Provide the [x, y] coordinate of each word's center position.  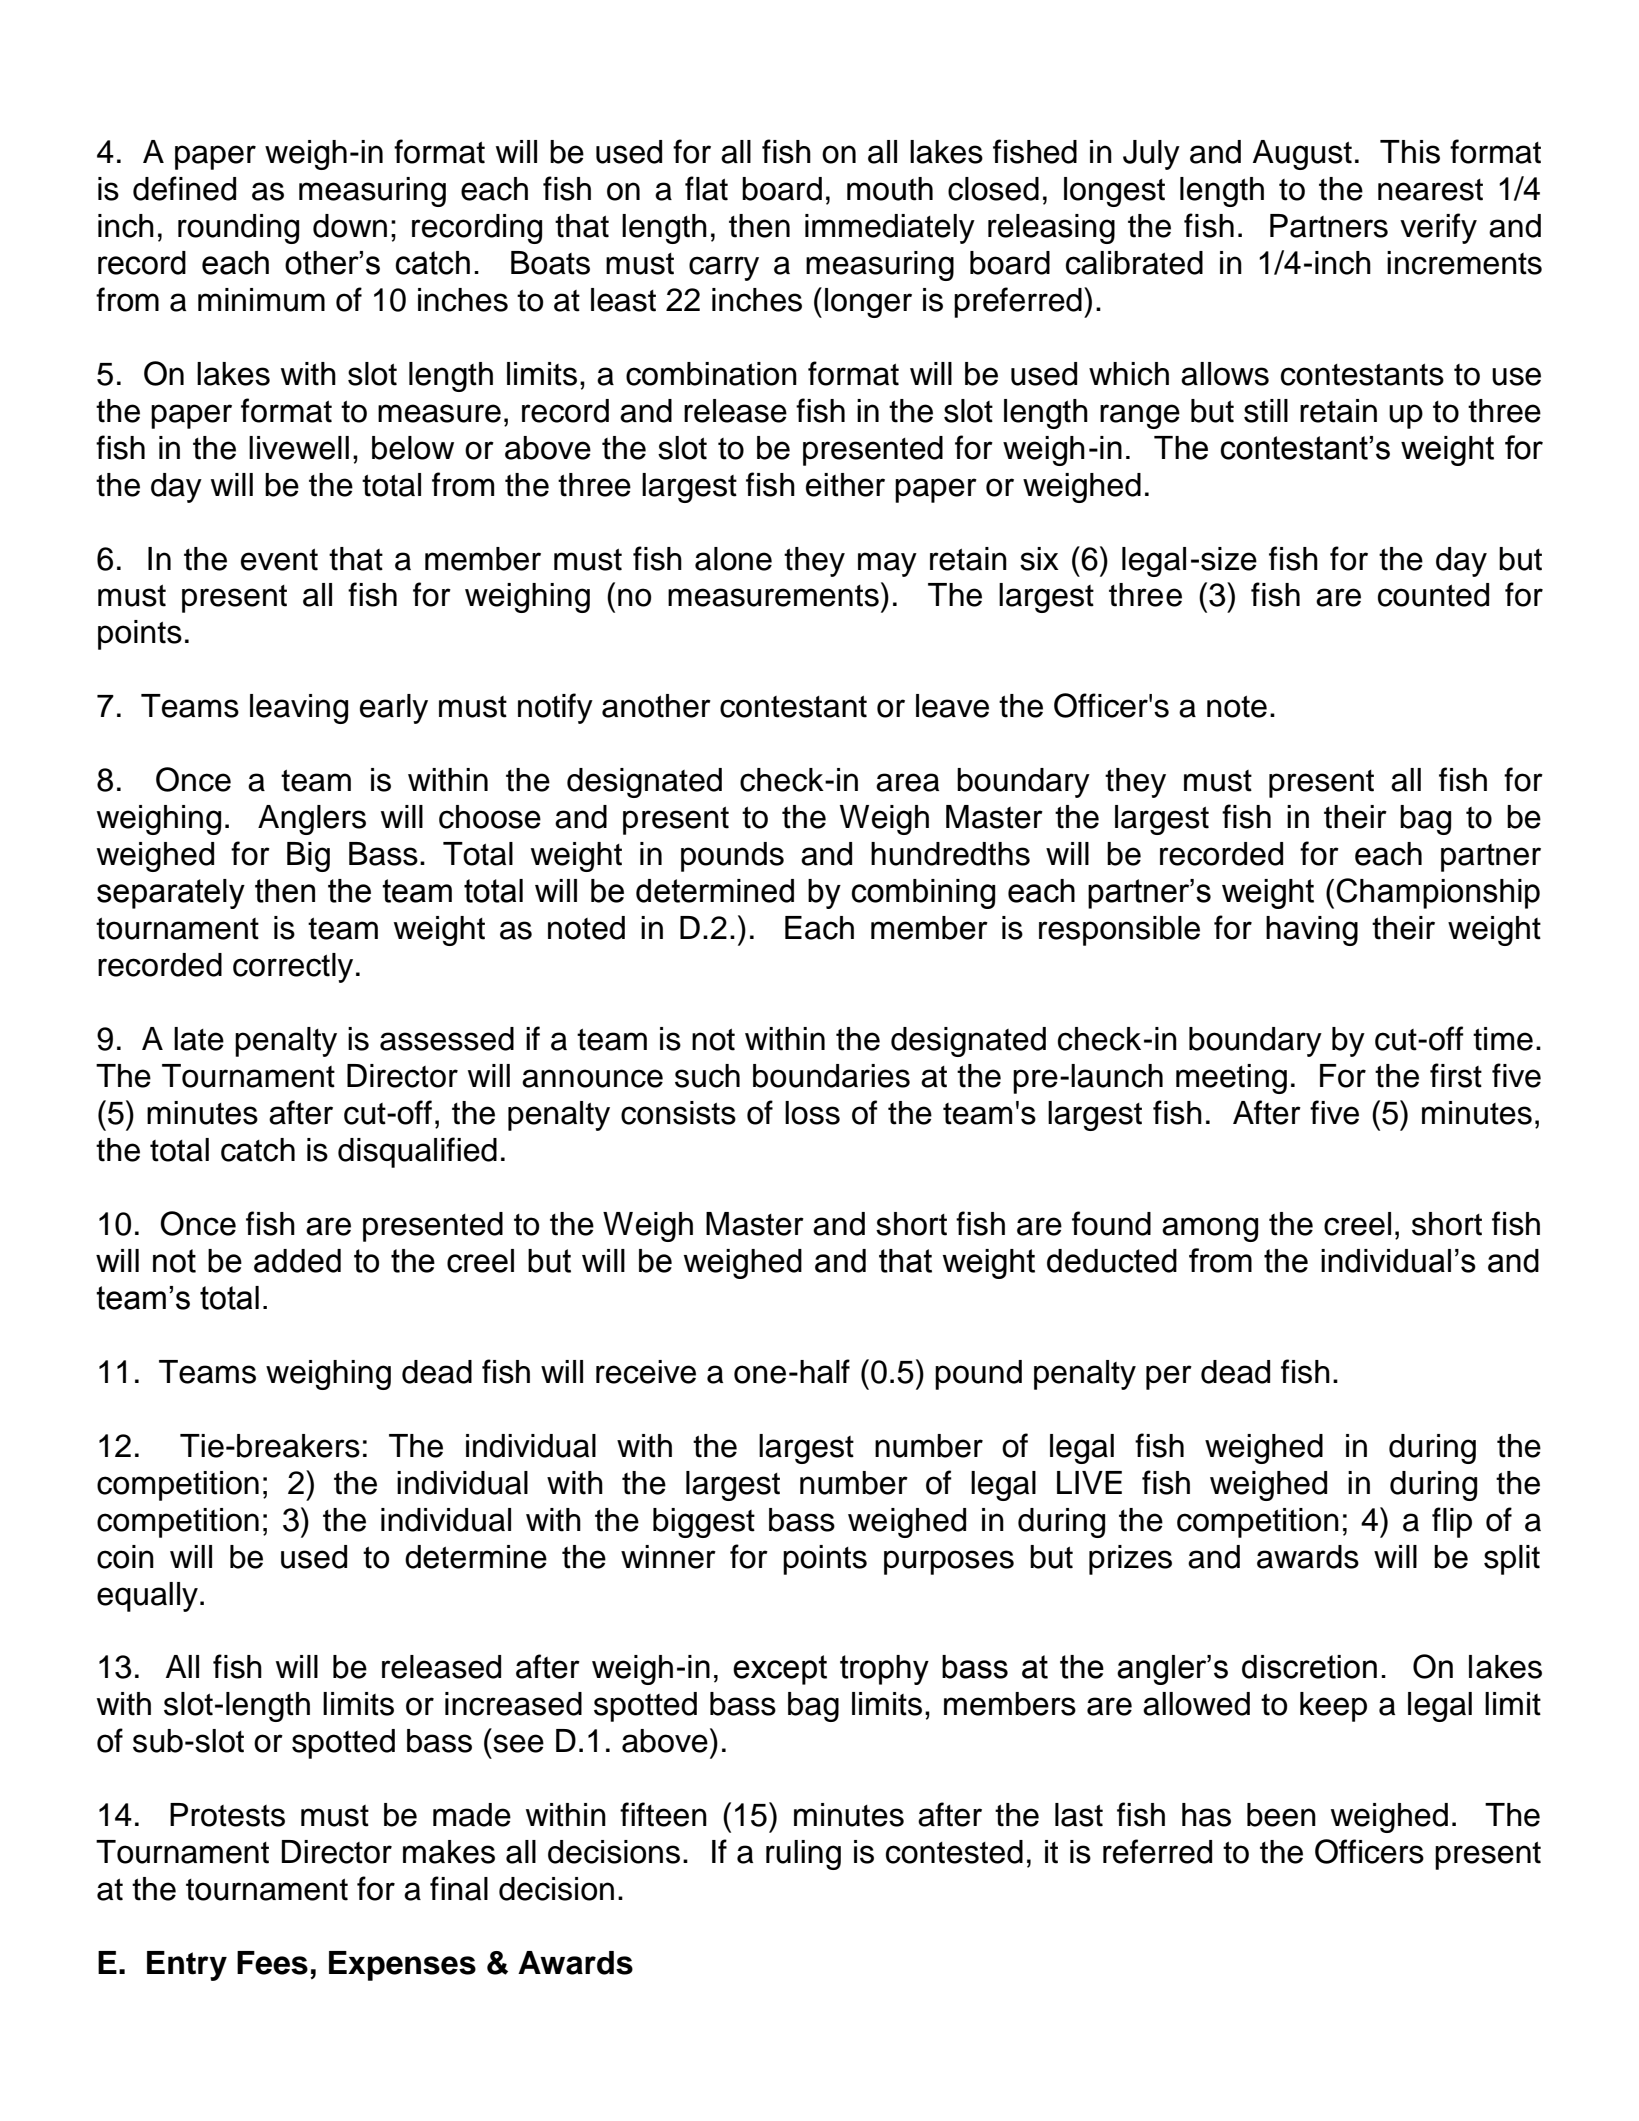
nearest [1430, 190]
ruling [803, 1855]
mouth [890, 189]
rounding [238, 229]
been [1281, 1815]
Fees [272, 1963]
